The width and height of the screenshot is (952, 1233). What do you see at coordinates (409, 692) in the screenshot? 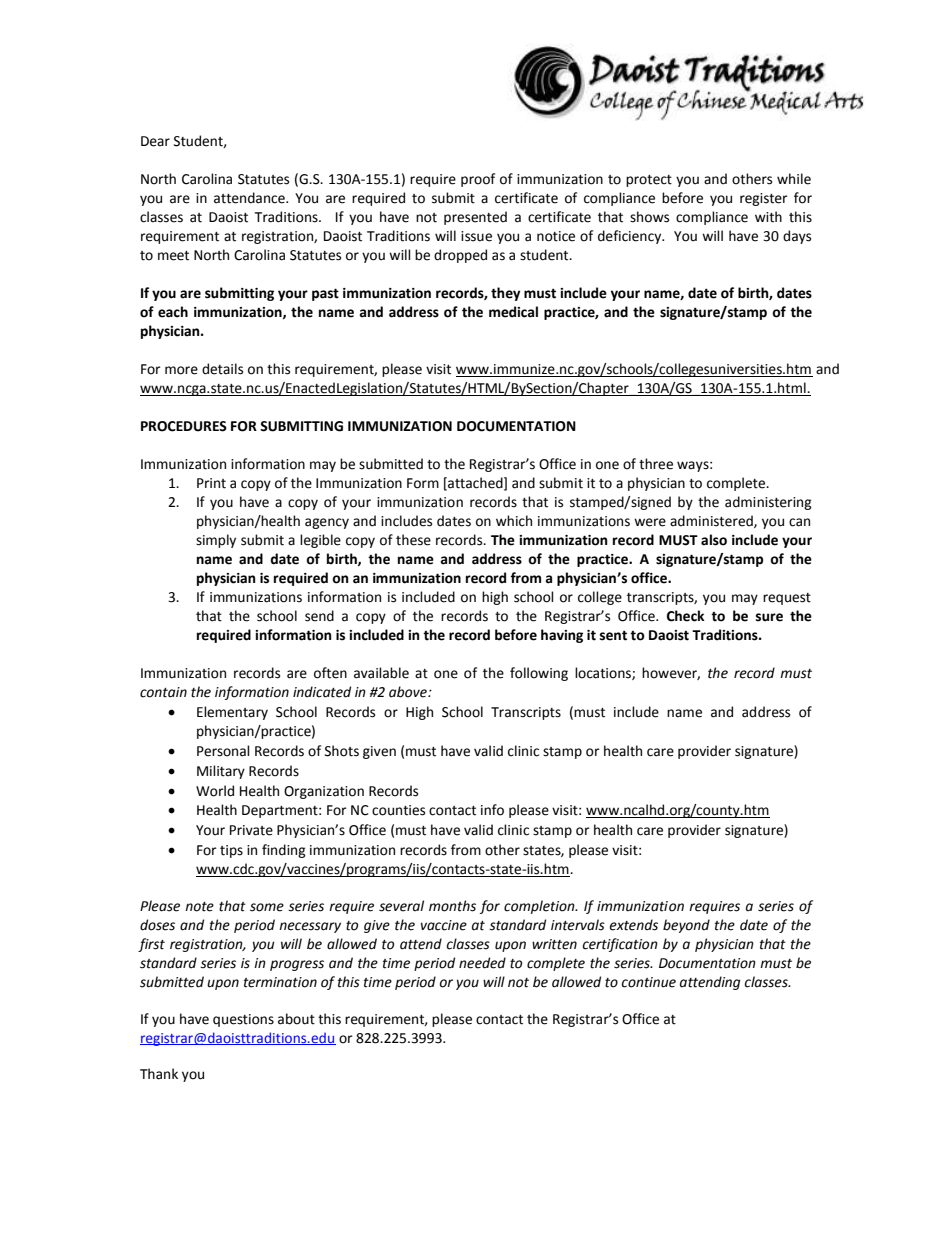
I see `above` at bounding box center [409, 692].
